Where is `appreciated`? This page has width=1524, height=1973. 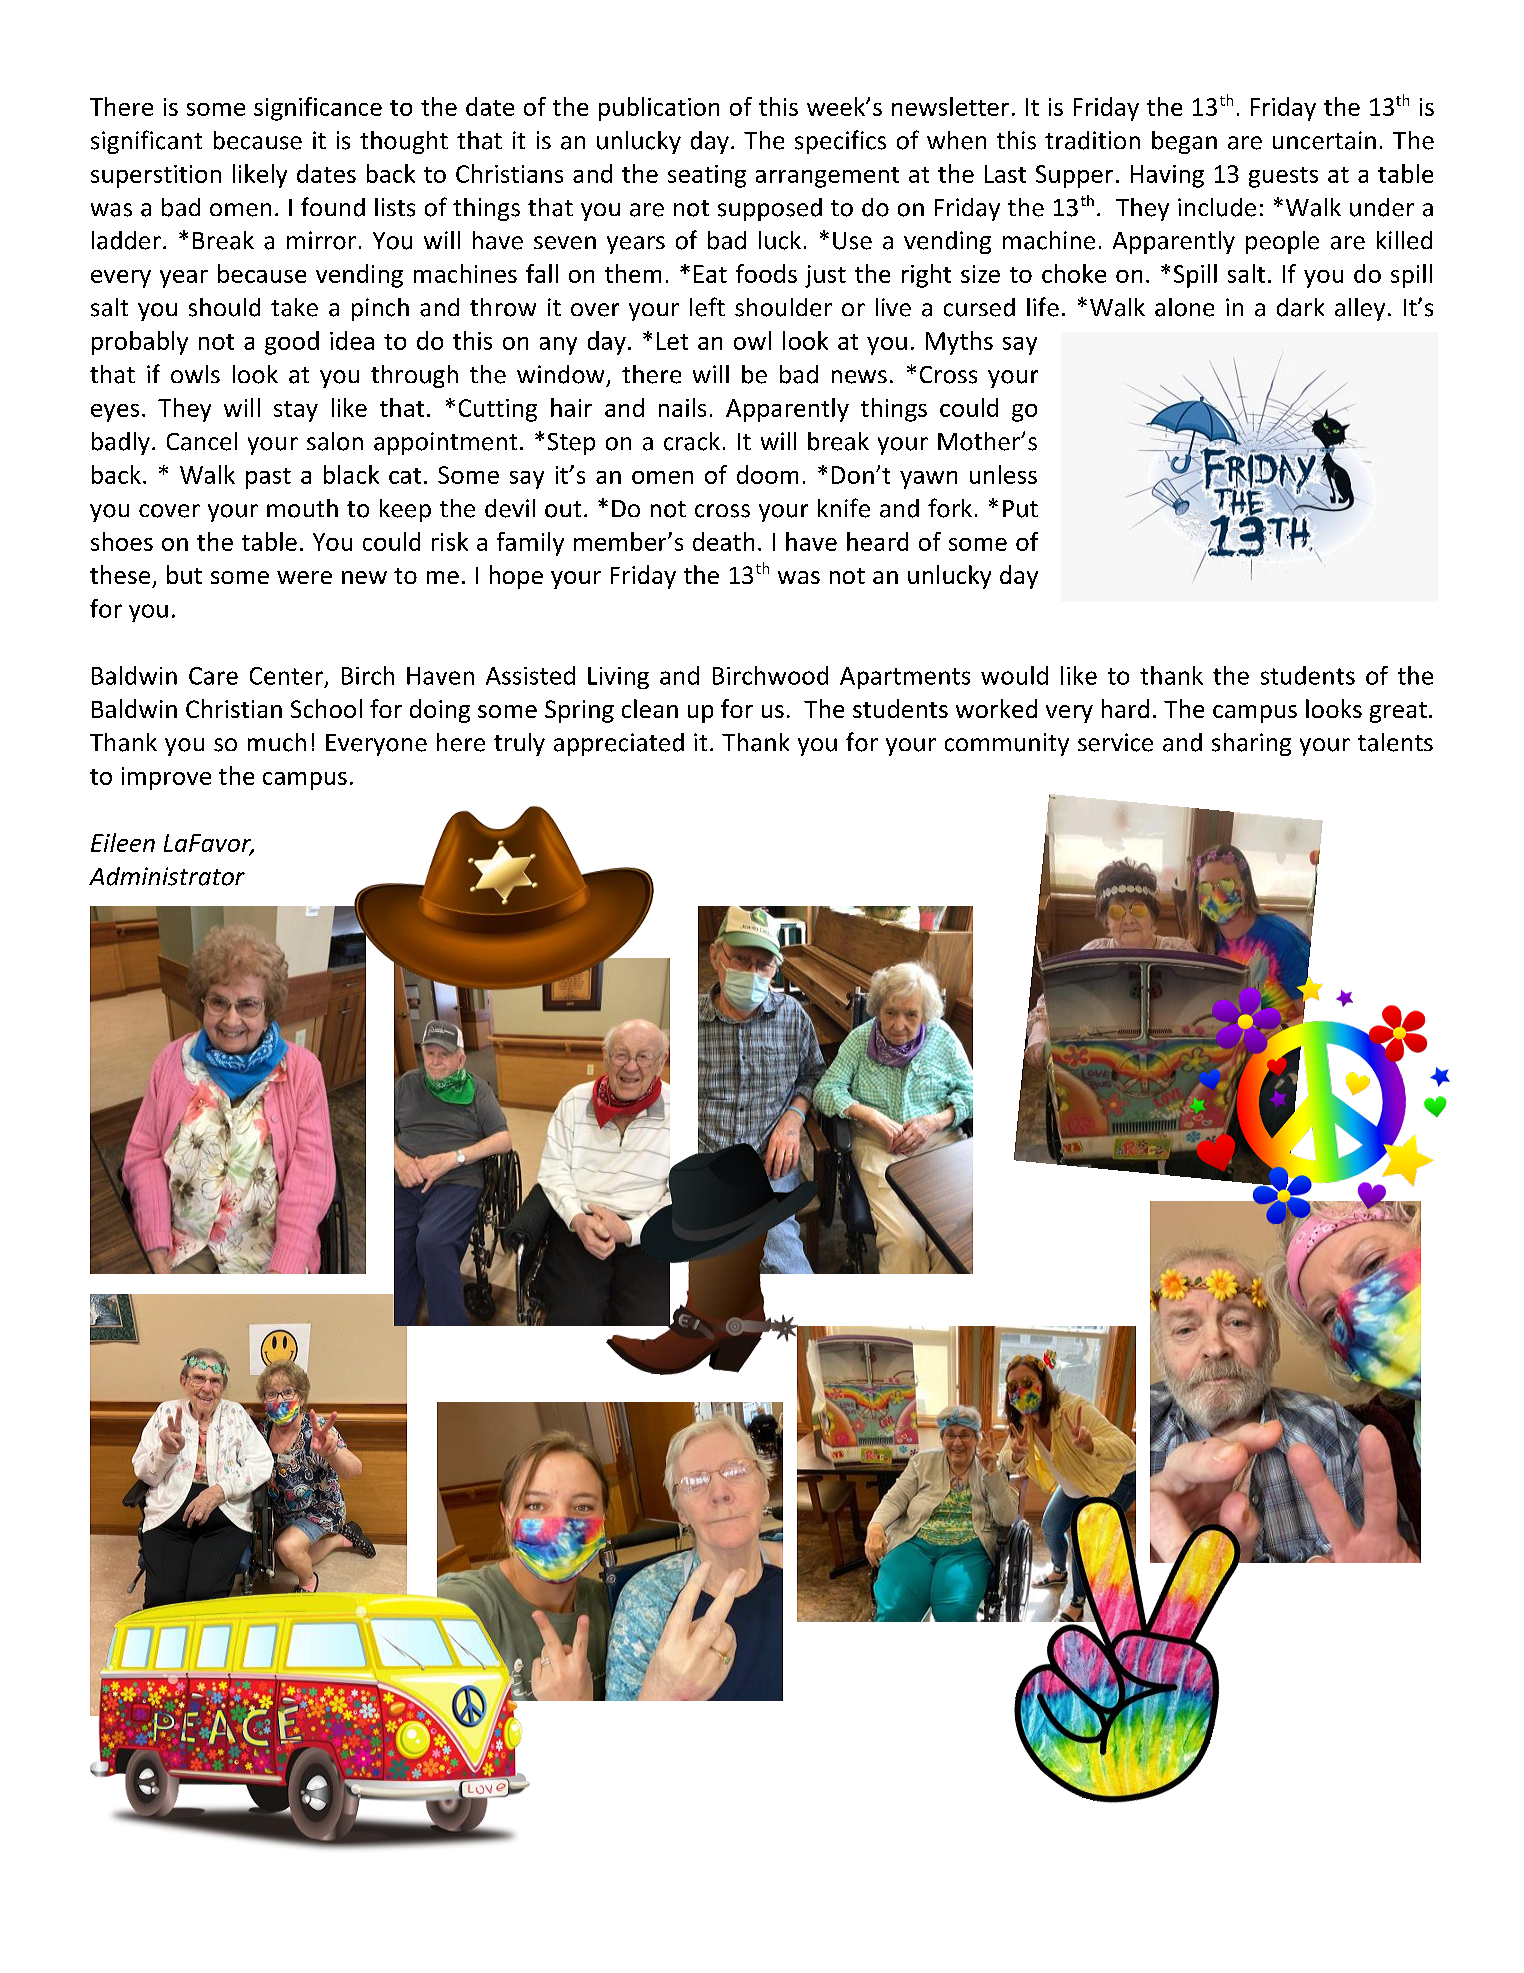
appreciated is located at coordinates (619, 744).
